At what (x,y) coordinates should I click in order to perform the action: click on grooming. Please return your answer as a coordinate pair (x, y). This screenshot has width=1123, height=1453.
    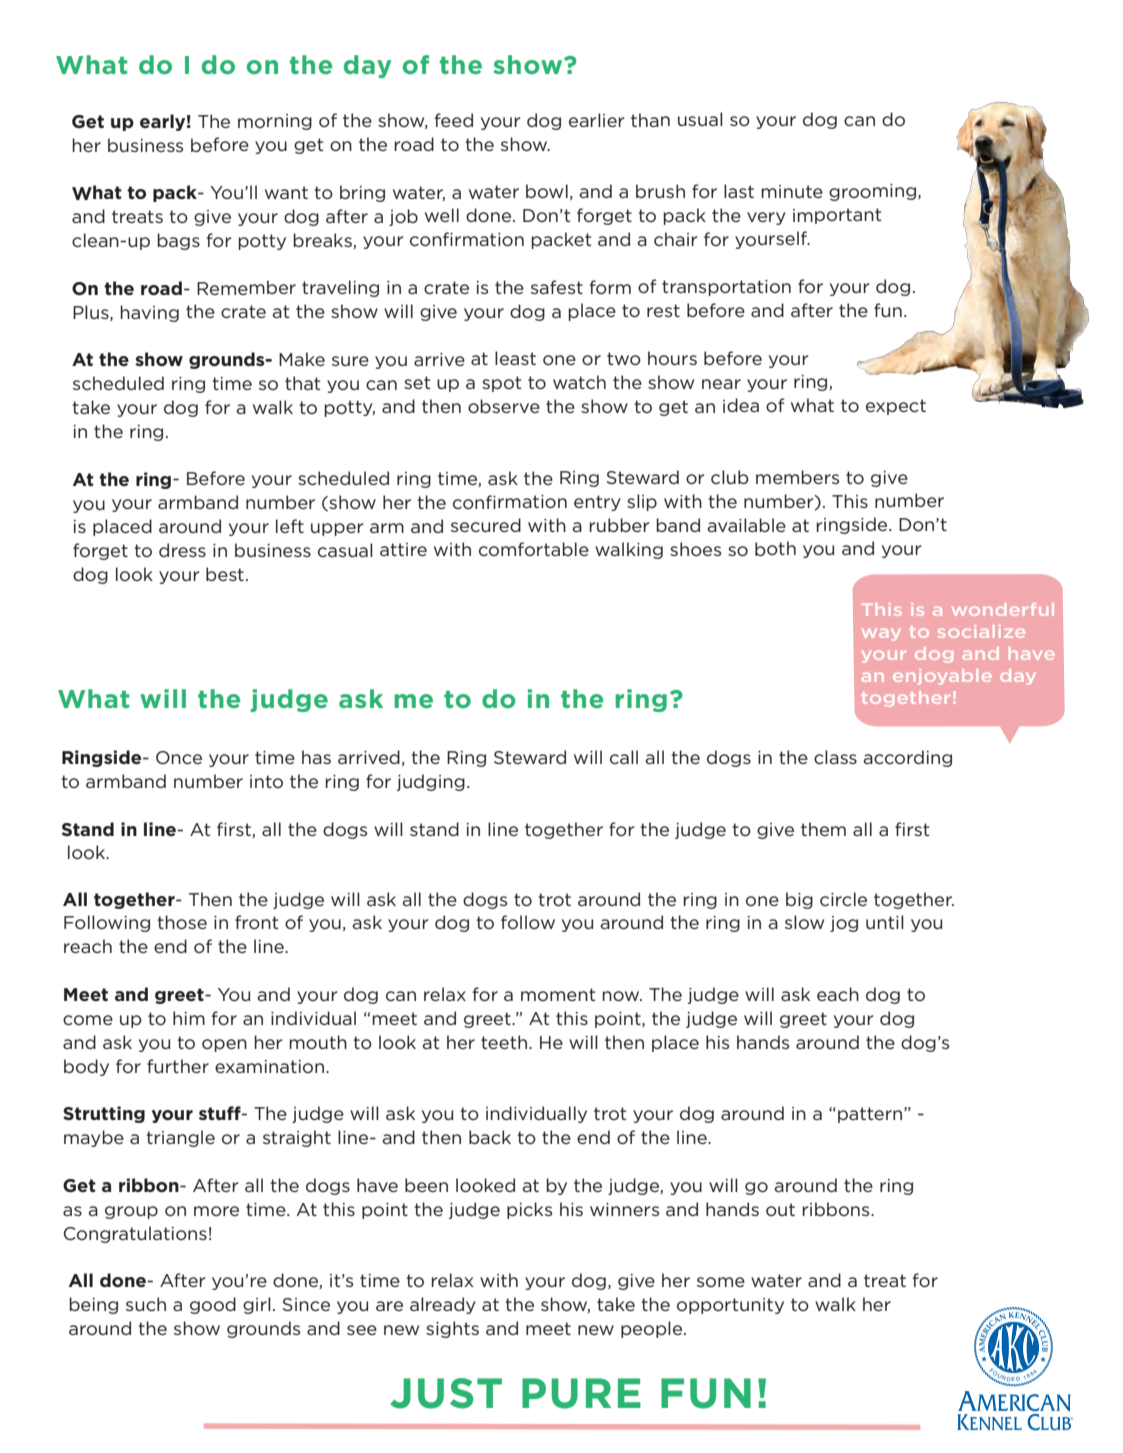
    Looking at the image, I should click on (872, 192).
